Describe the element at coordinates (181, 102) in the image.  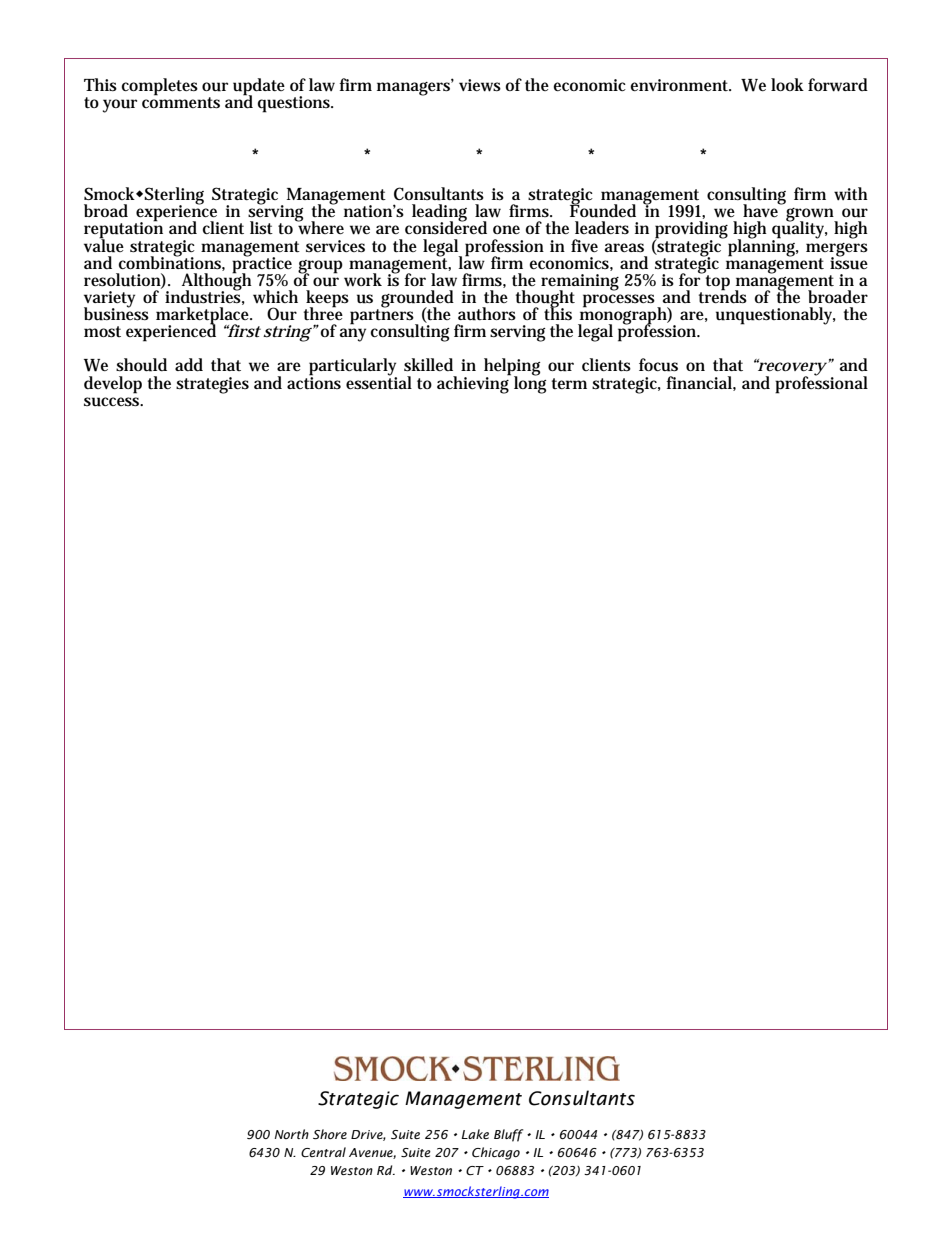
I see `comments` at that location.
